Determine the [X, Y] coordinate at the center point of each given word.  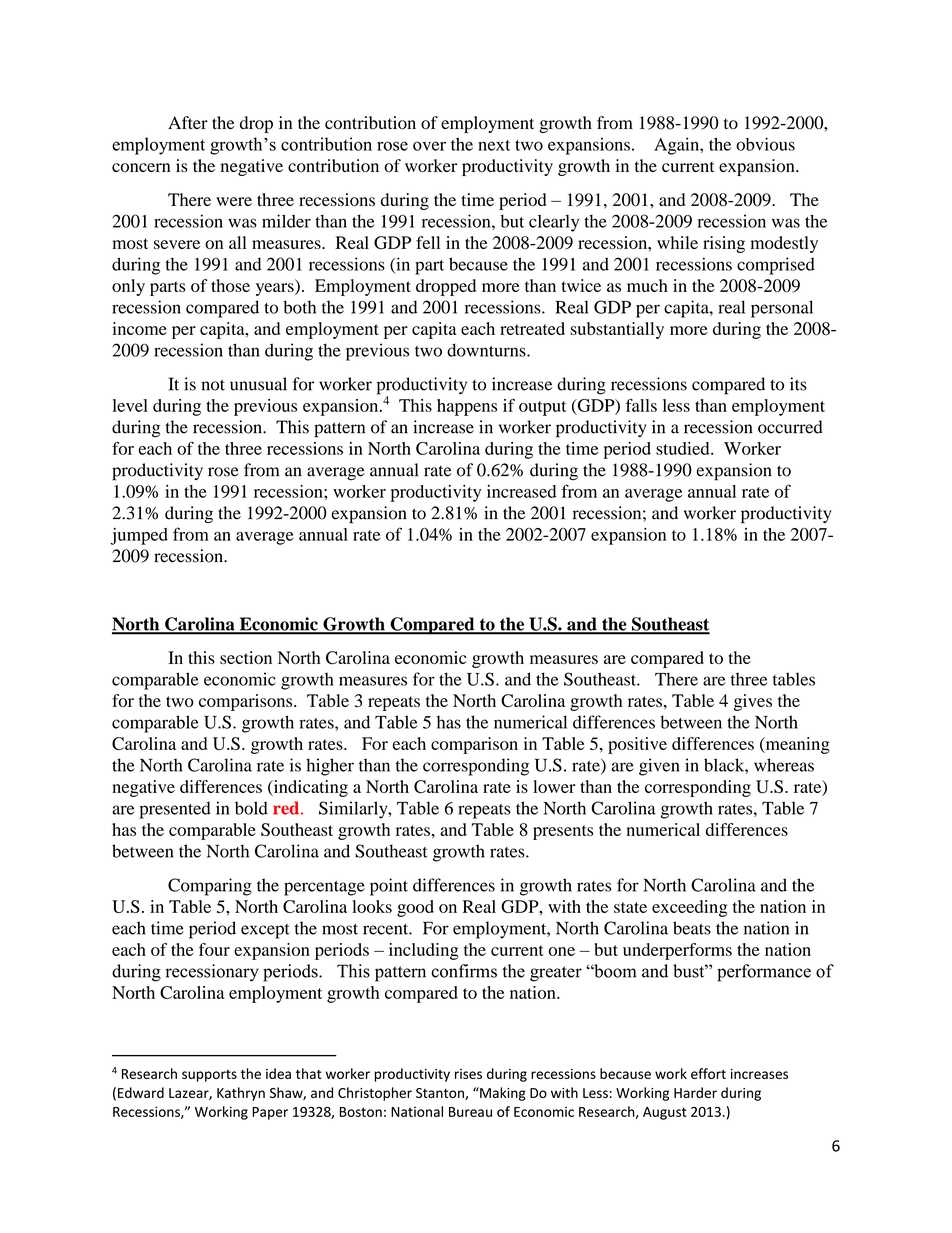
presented [175, 810]
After [188, 122]
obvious [765, 144]
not [213, 385]
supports [209, 1076]
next [494, 145]
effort [708, 1073]
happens [467, 407]
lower [554, 786]
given [659, 767]
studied [684, 448]
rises [468, 1074]
